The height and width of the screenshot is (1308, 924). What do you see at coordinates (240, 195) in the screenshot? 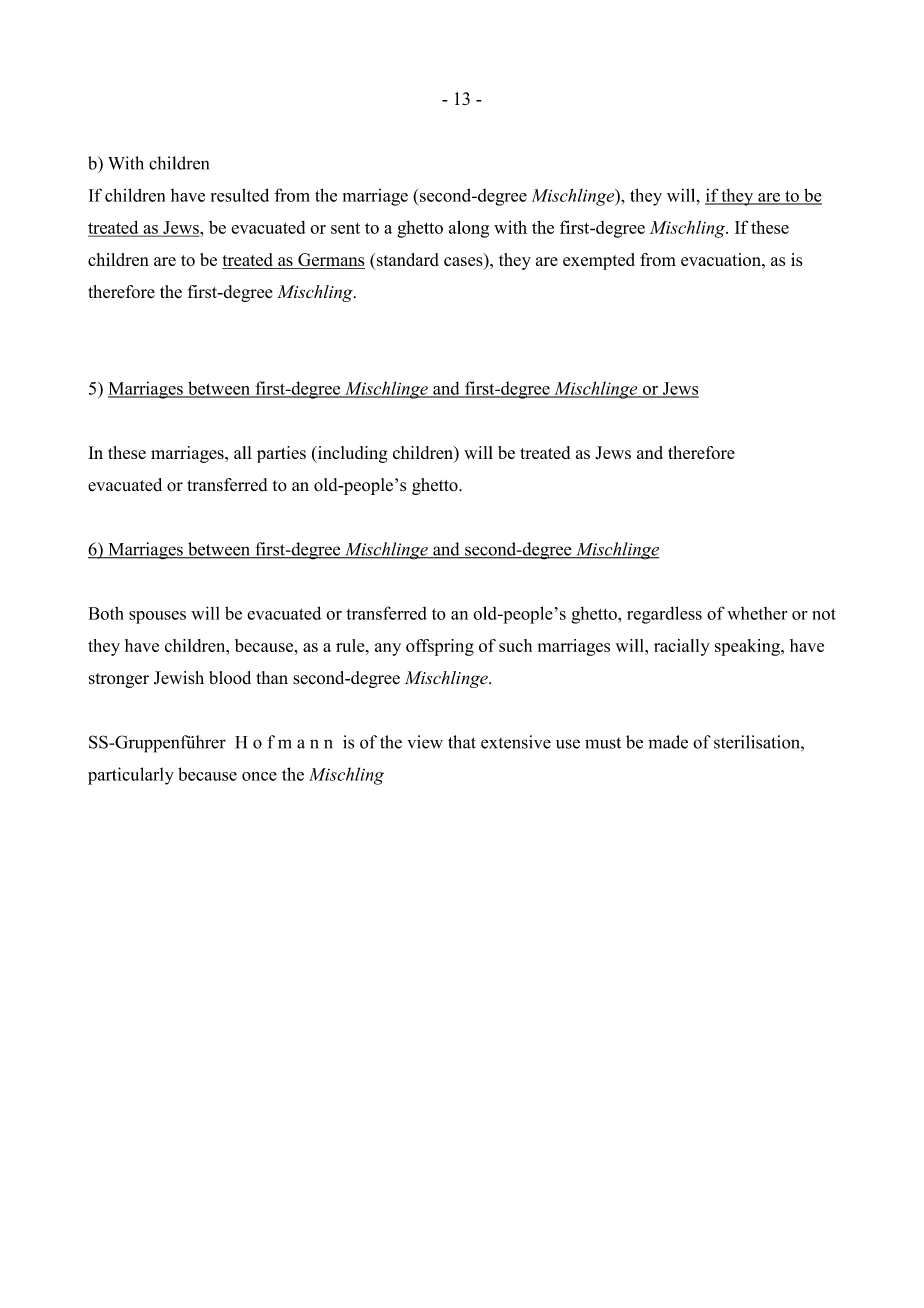
I see `resulted` at bounding box center [240, 195].
